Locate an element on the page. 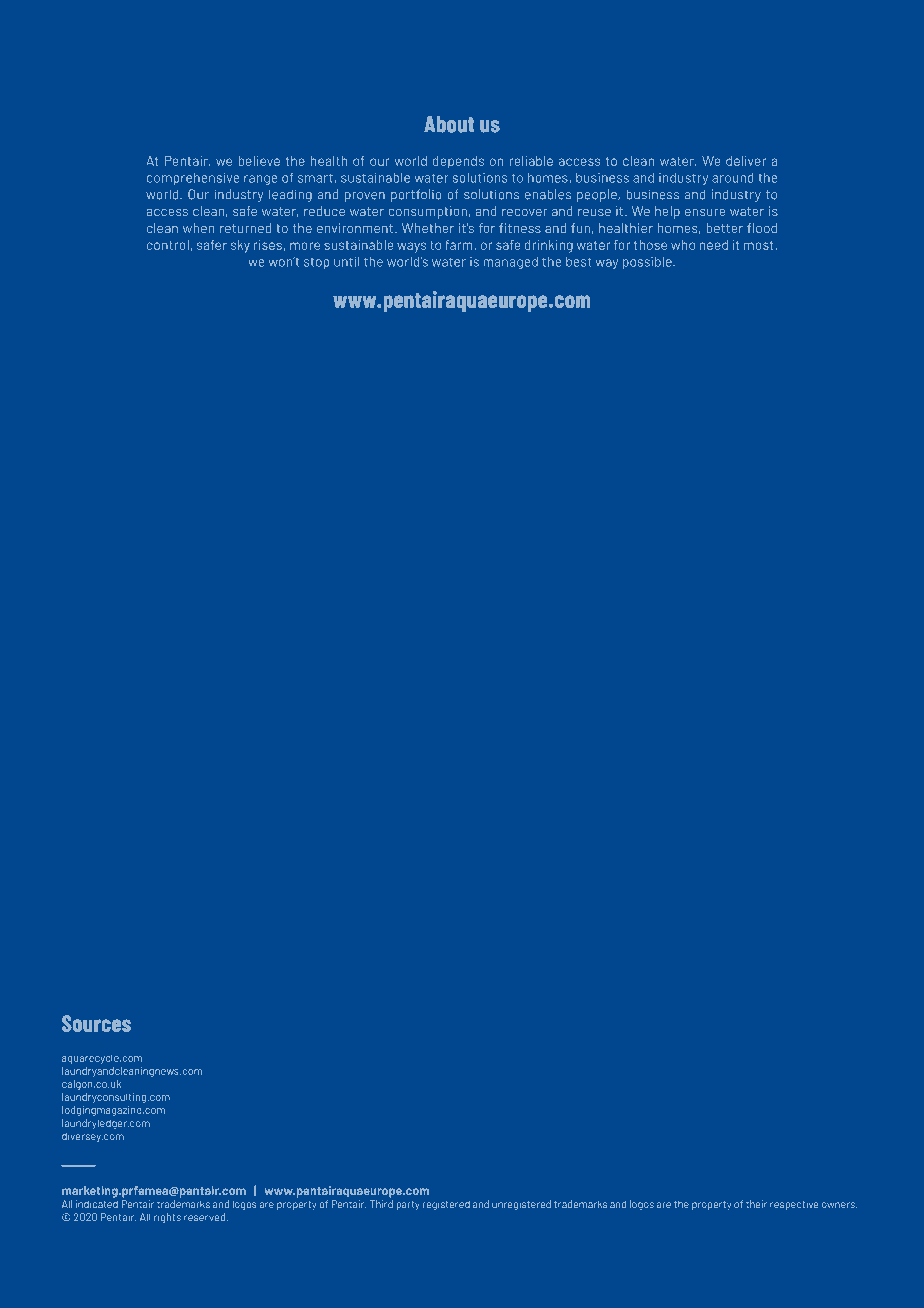  depends is located at coordinates (458, 162).
